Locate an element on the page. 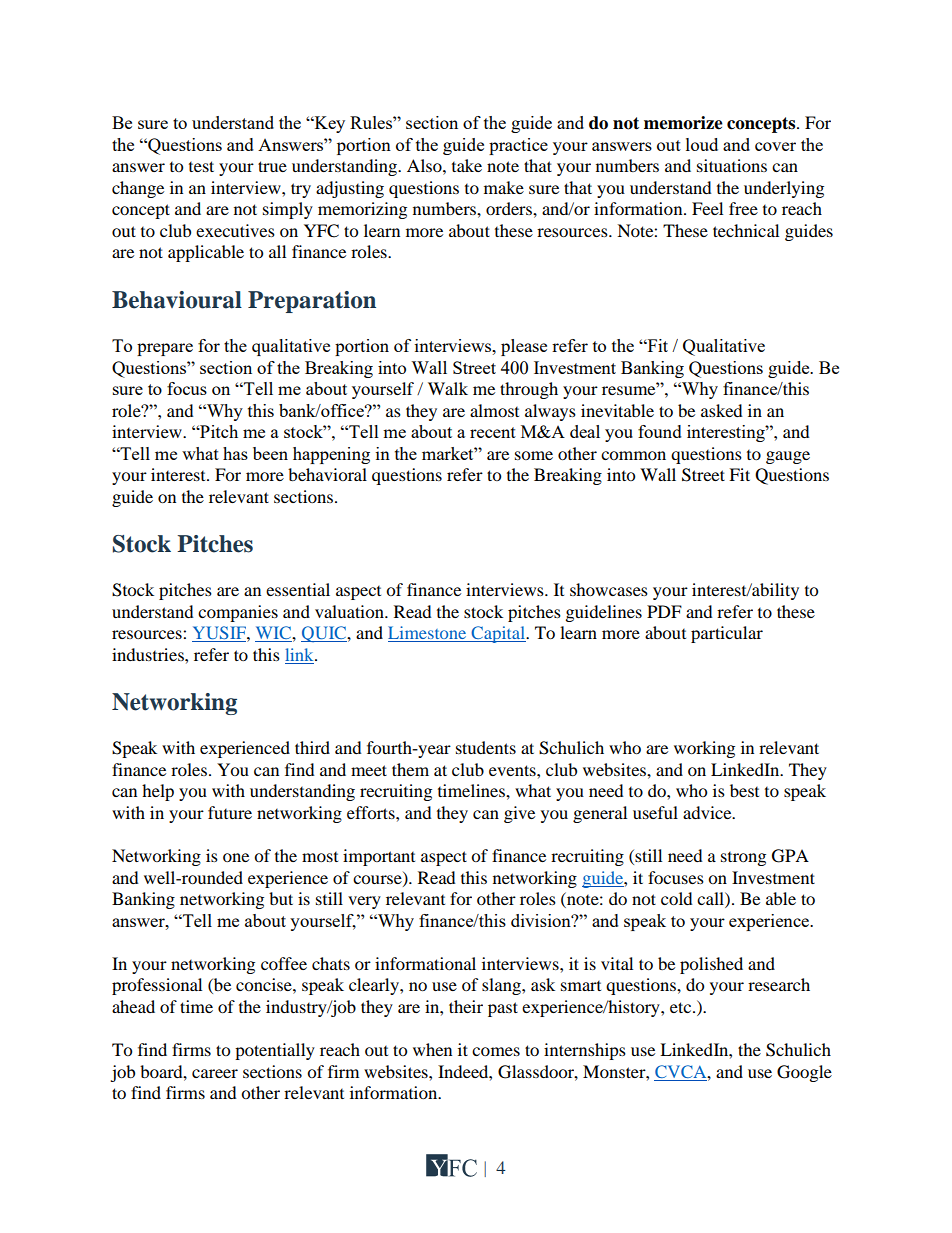 This page has height=1233, width=952. situations is located at coordinates (732, 165).
